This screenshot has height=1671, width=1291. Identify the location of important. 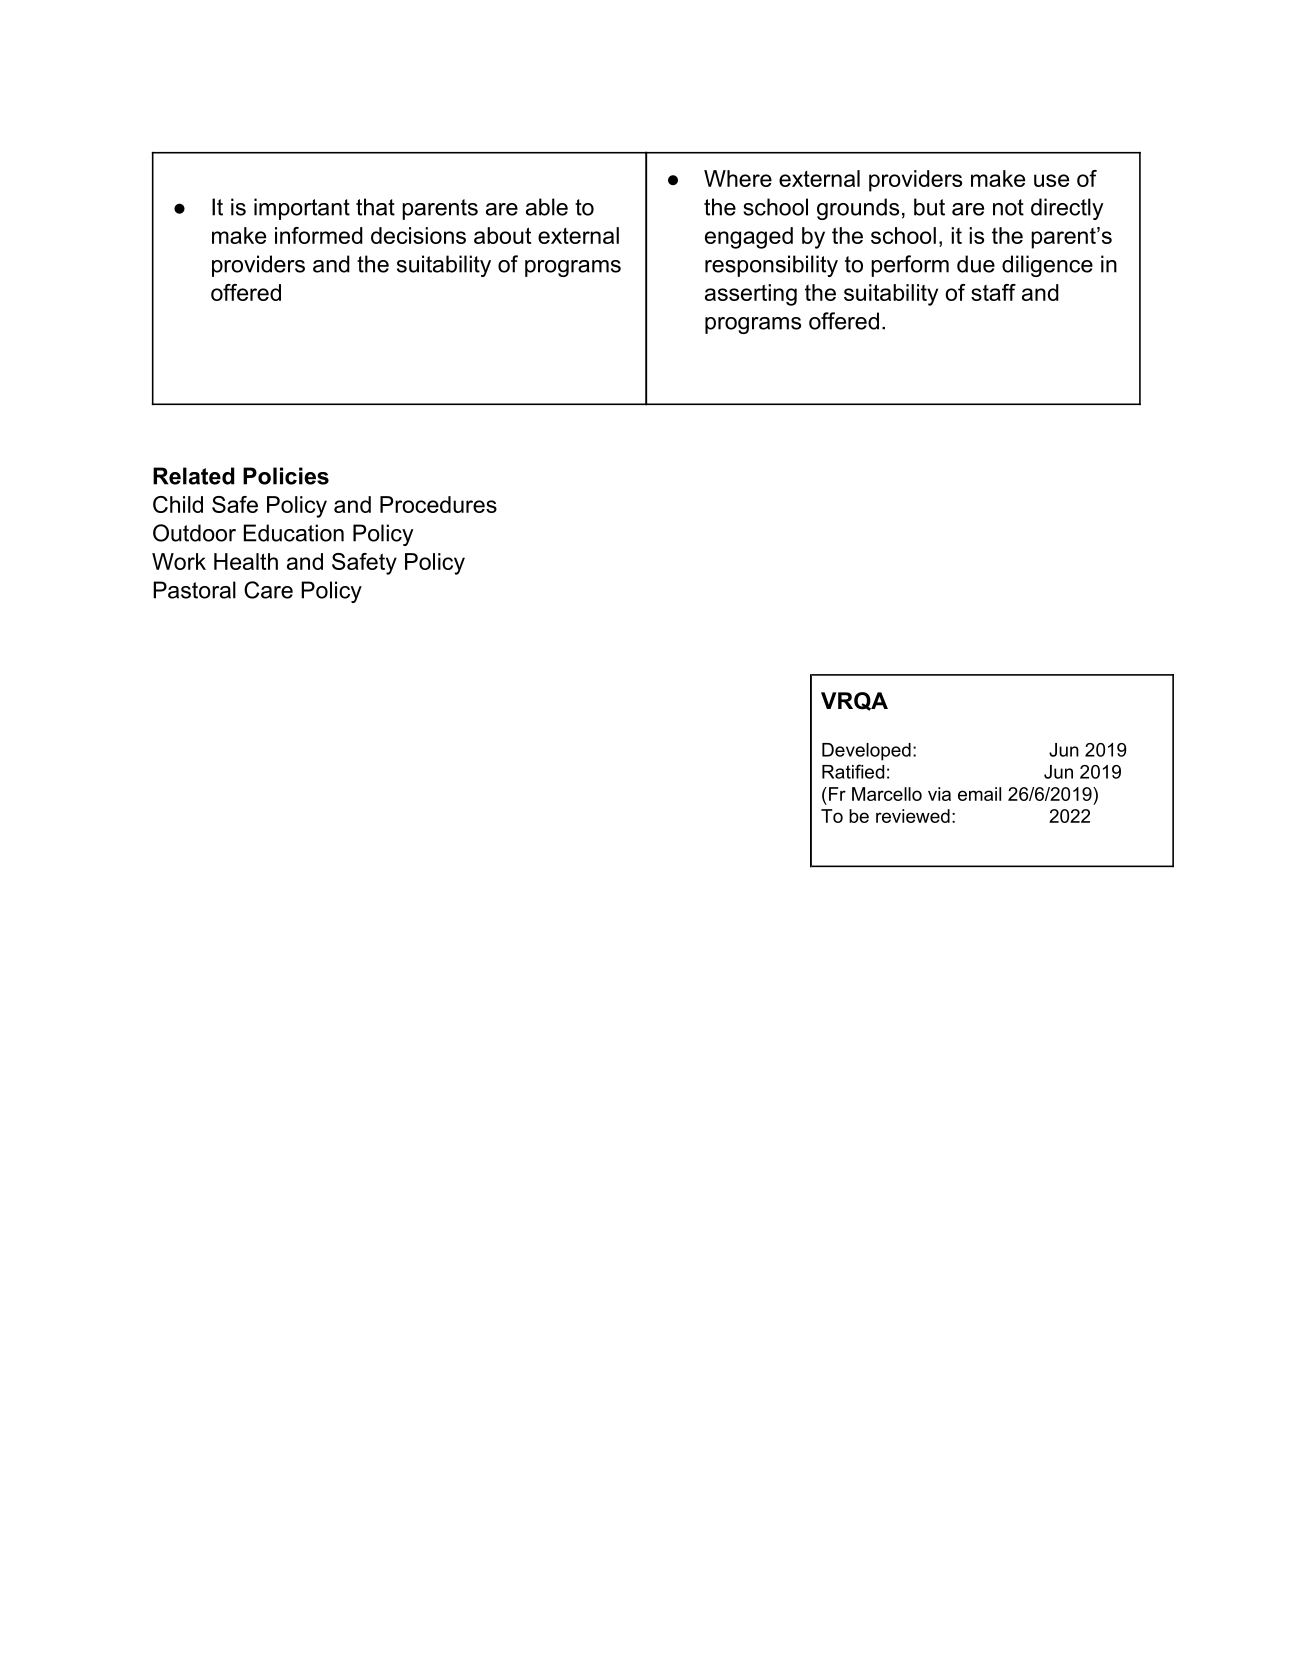
(302, 209).
